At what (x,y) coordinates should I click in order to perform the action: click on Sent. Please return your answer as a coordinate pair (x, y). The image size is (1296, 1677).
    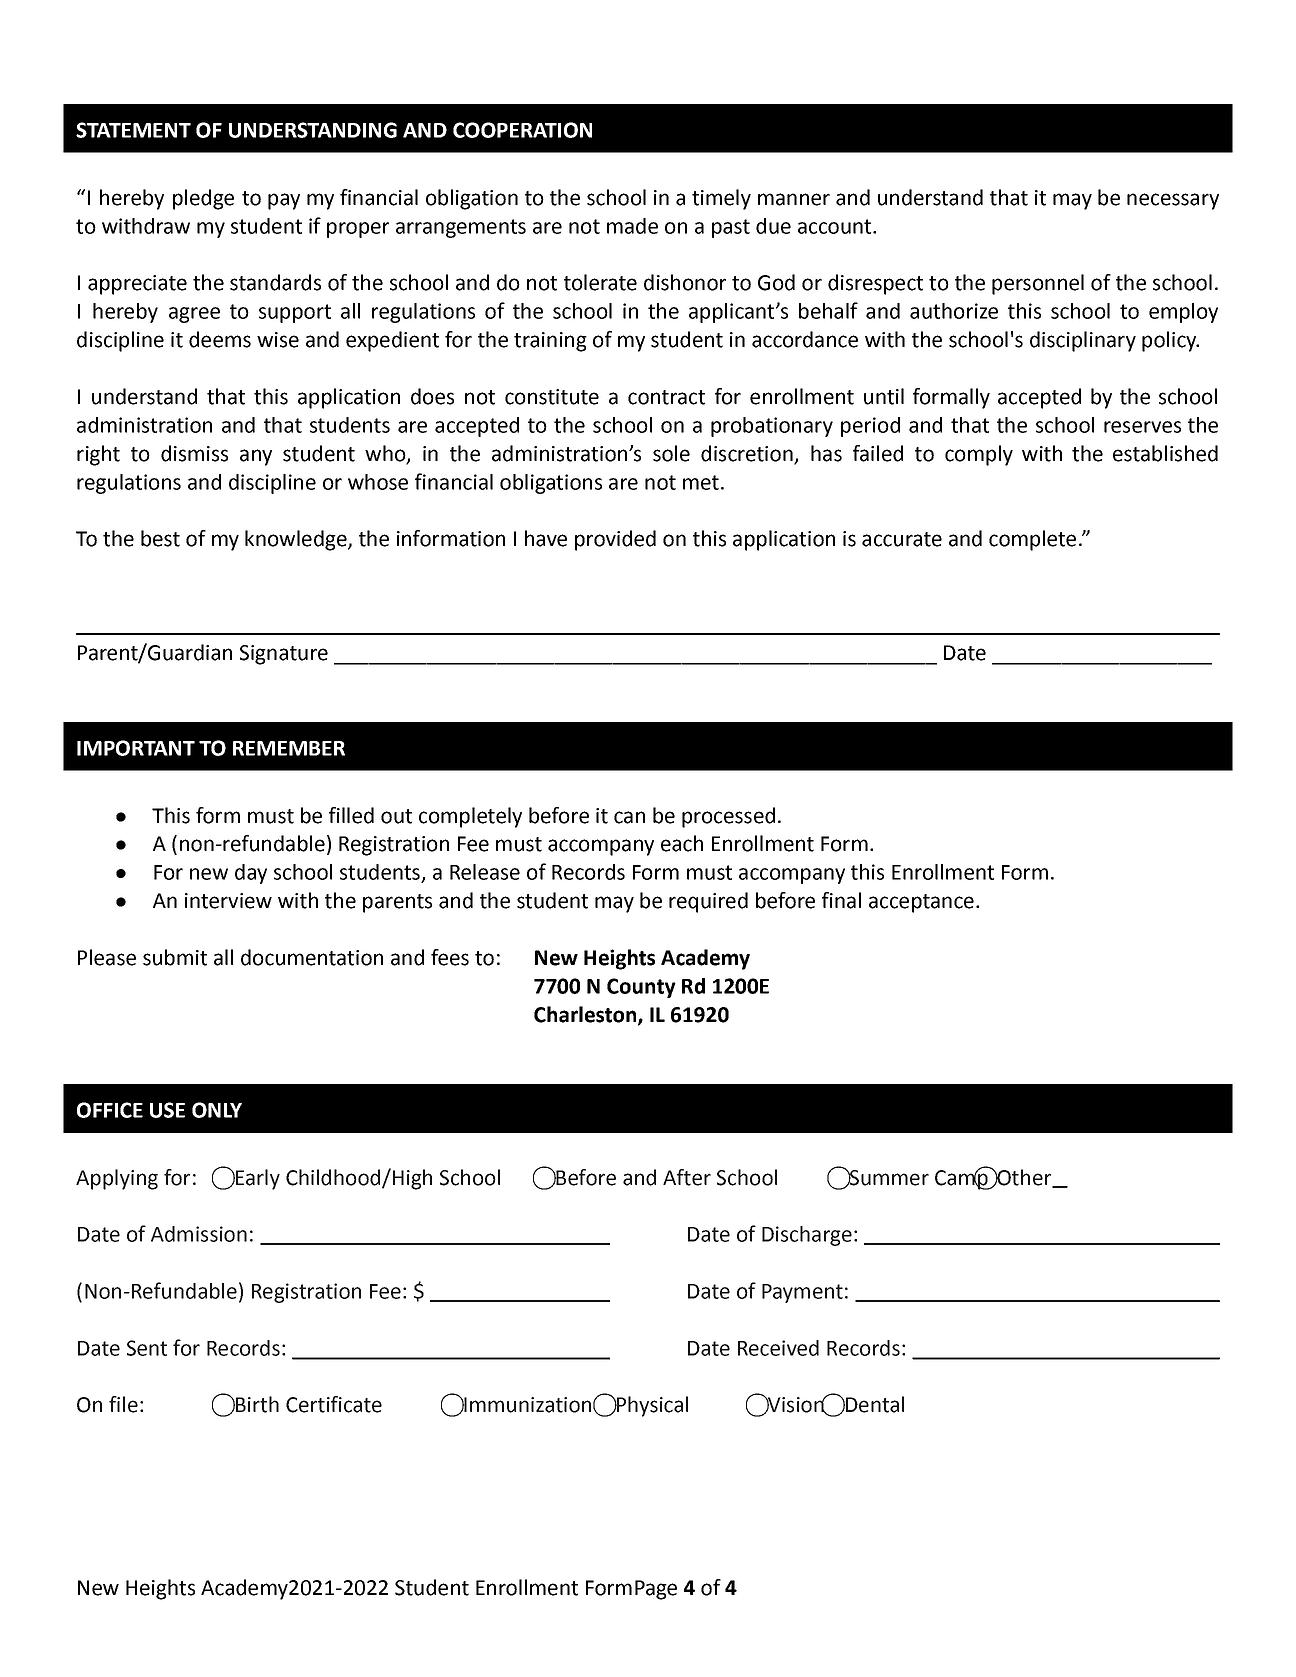
    Looking at the image, I should click on (147, 1348).
